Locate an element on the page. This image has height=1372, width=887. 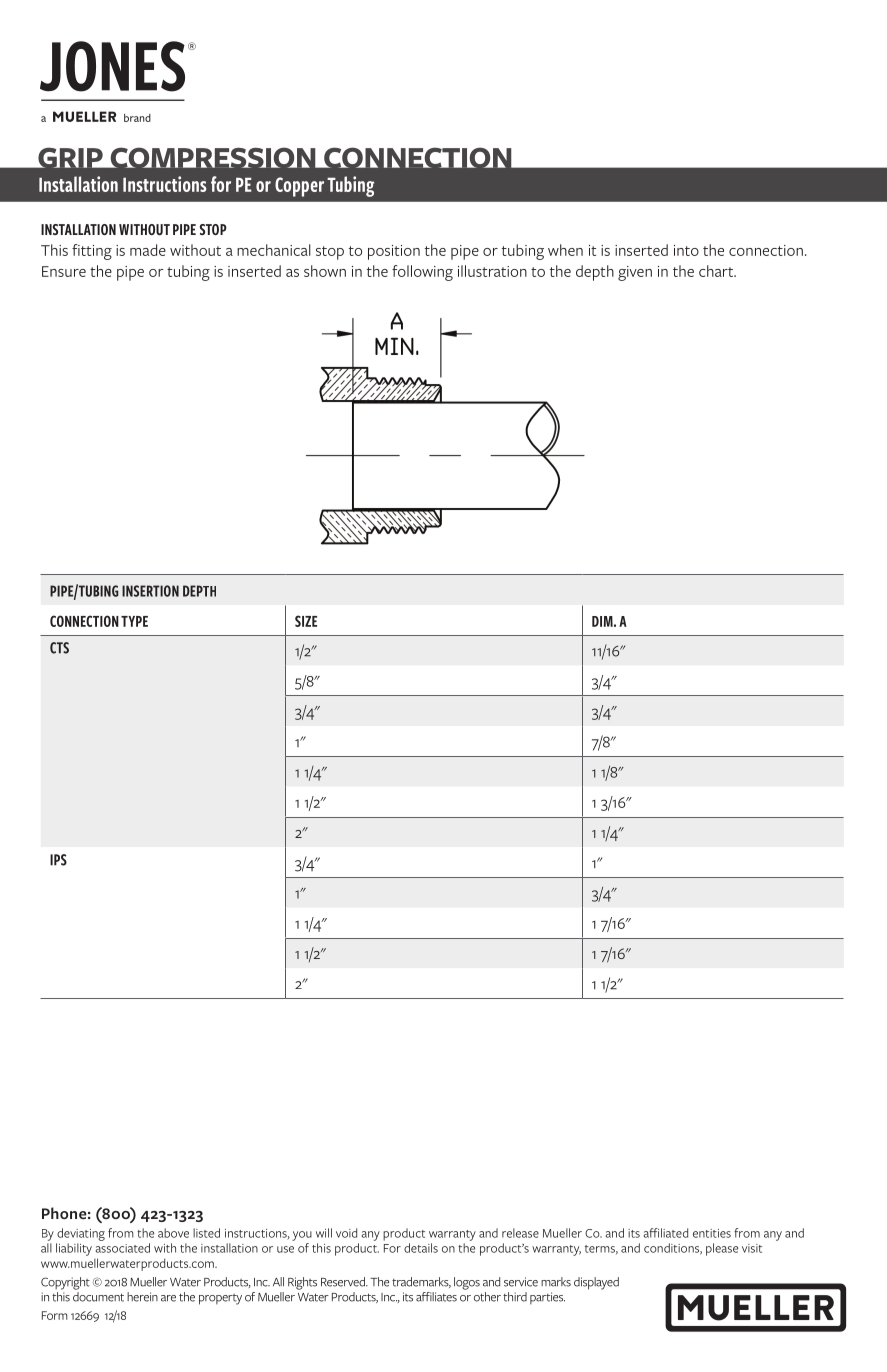
TYPE is located at coordinates (134, 621).
